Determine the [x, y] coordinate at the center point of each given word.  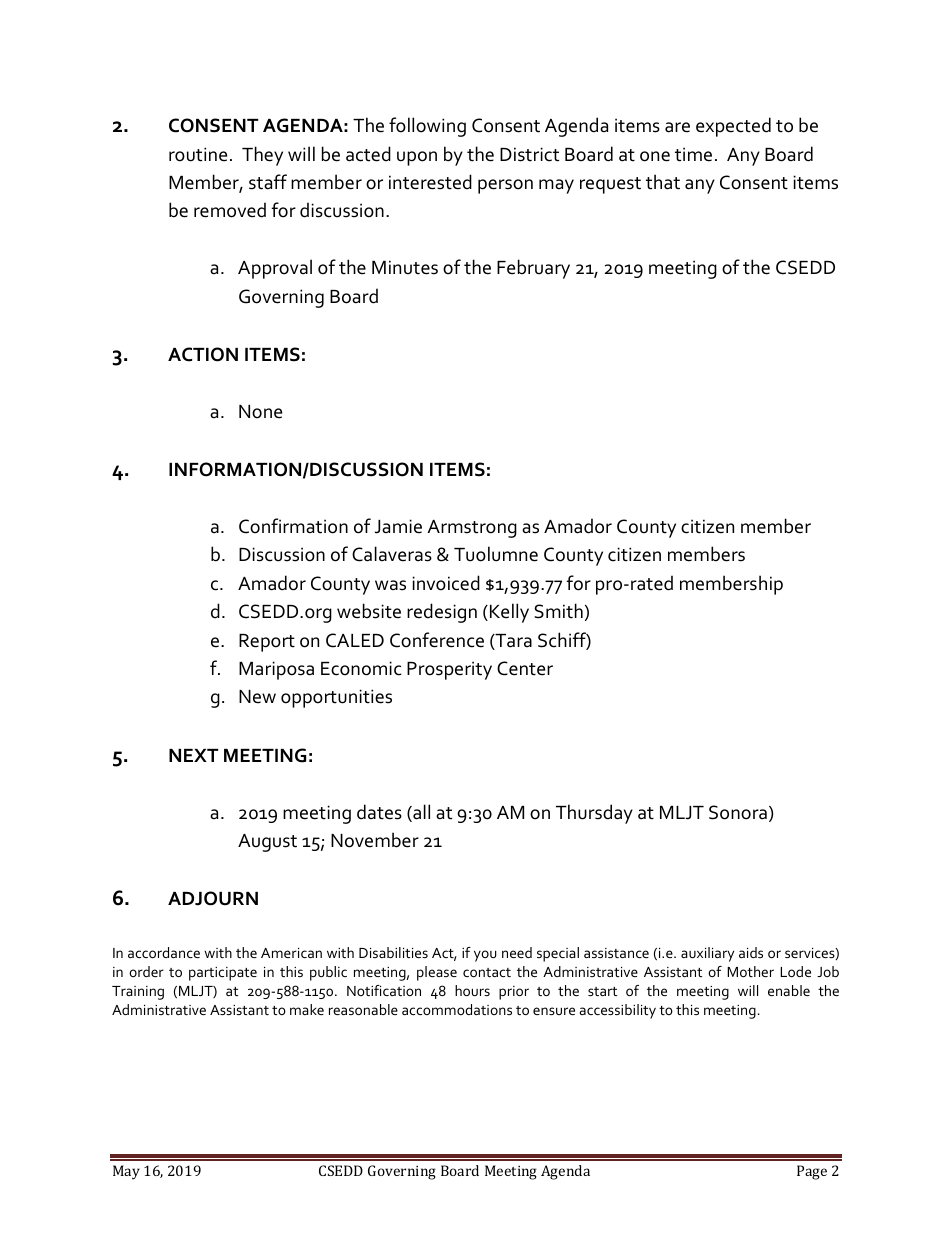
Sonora [738, 812]
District [529, 154]
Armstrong [472, 529]
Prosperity [449, 670]
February [533, 269]
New [257, 697]
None [260, 412]
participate [223, 974]
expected [733, 127]
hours [472, 990]
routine [198, 154]
